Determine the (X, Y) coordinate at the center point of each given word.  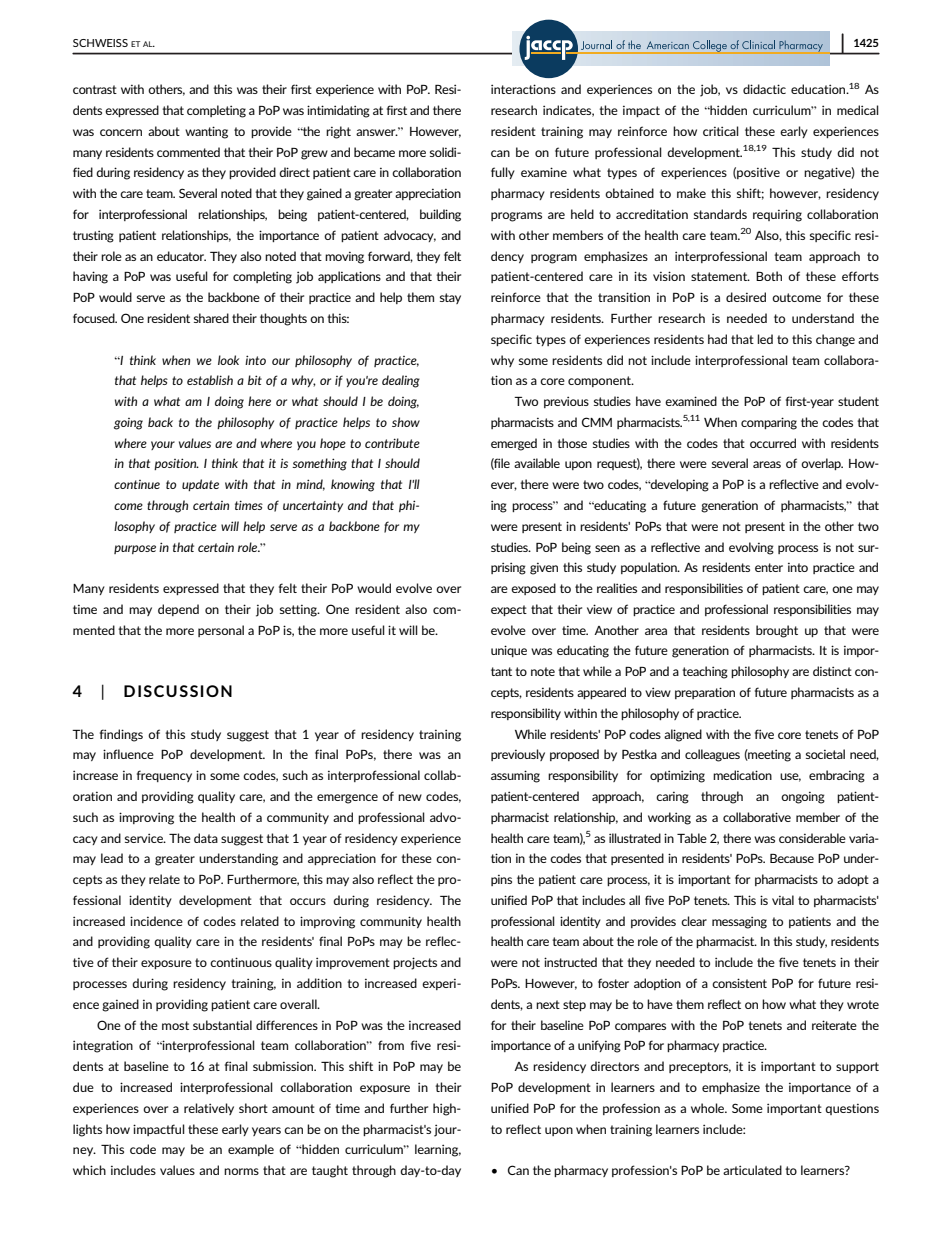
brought (777, 631)
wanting (206, 132)
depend (178, 610)
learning (438, 1150)
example (251, 1150)
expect (509, 610)
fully (503, 173)
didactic (764, 89)
